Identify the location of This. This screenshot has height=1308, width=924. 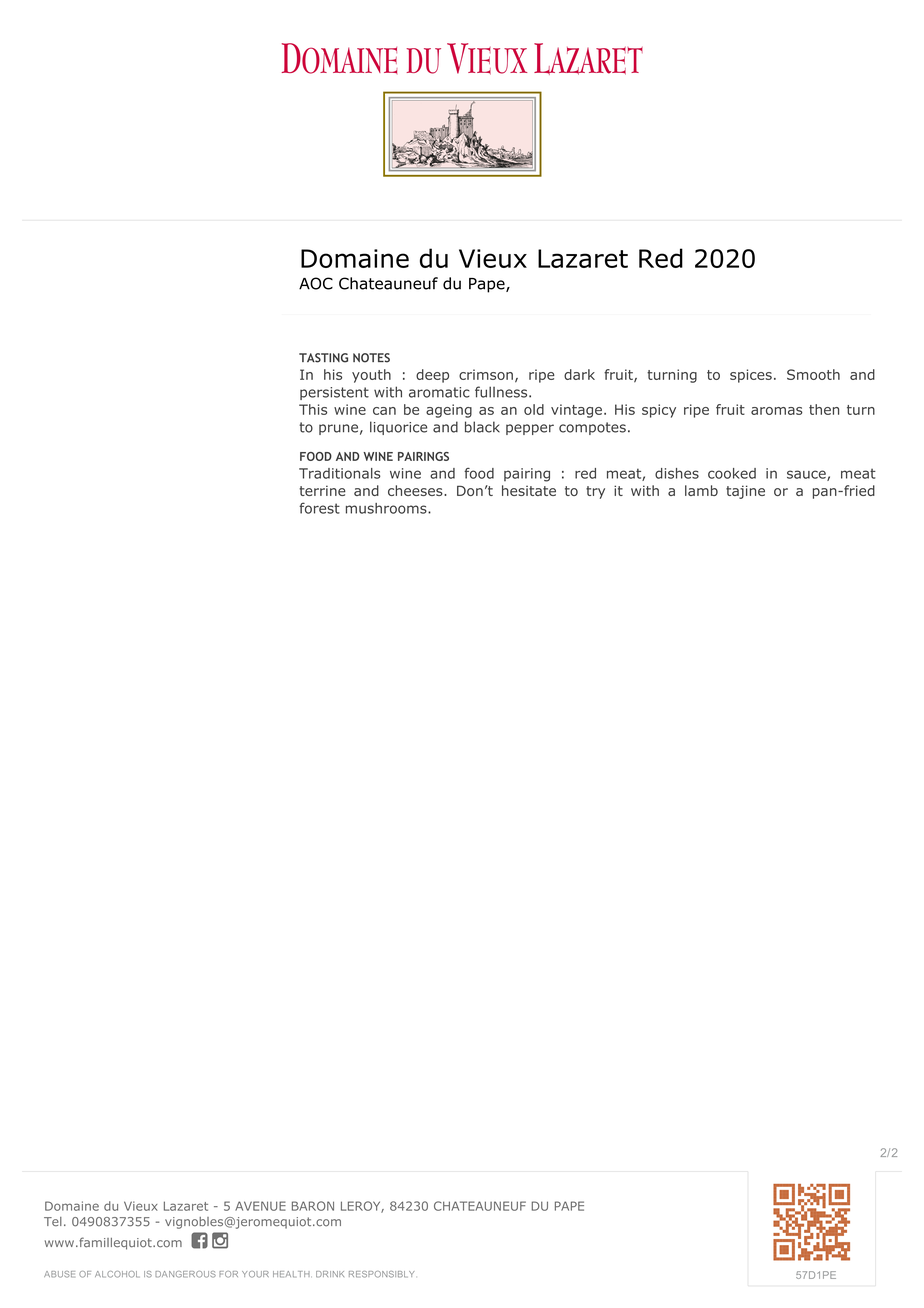
(313, 409).
